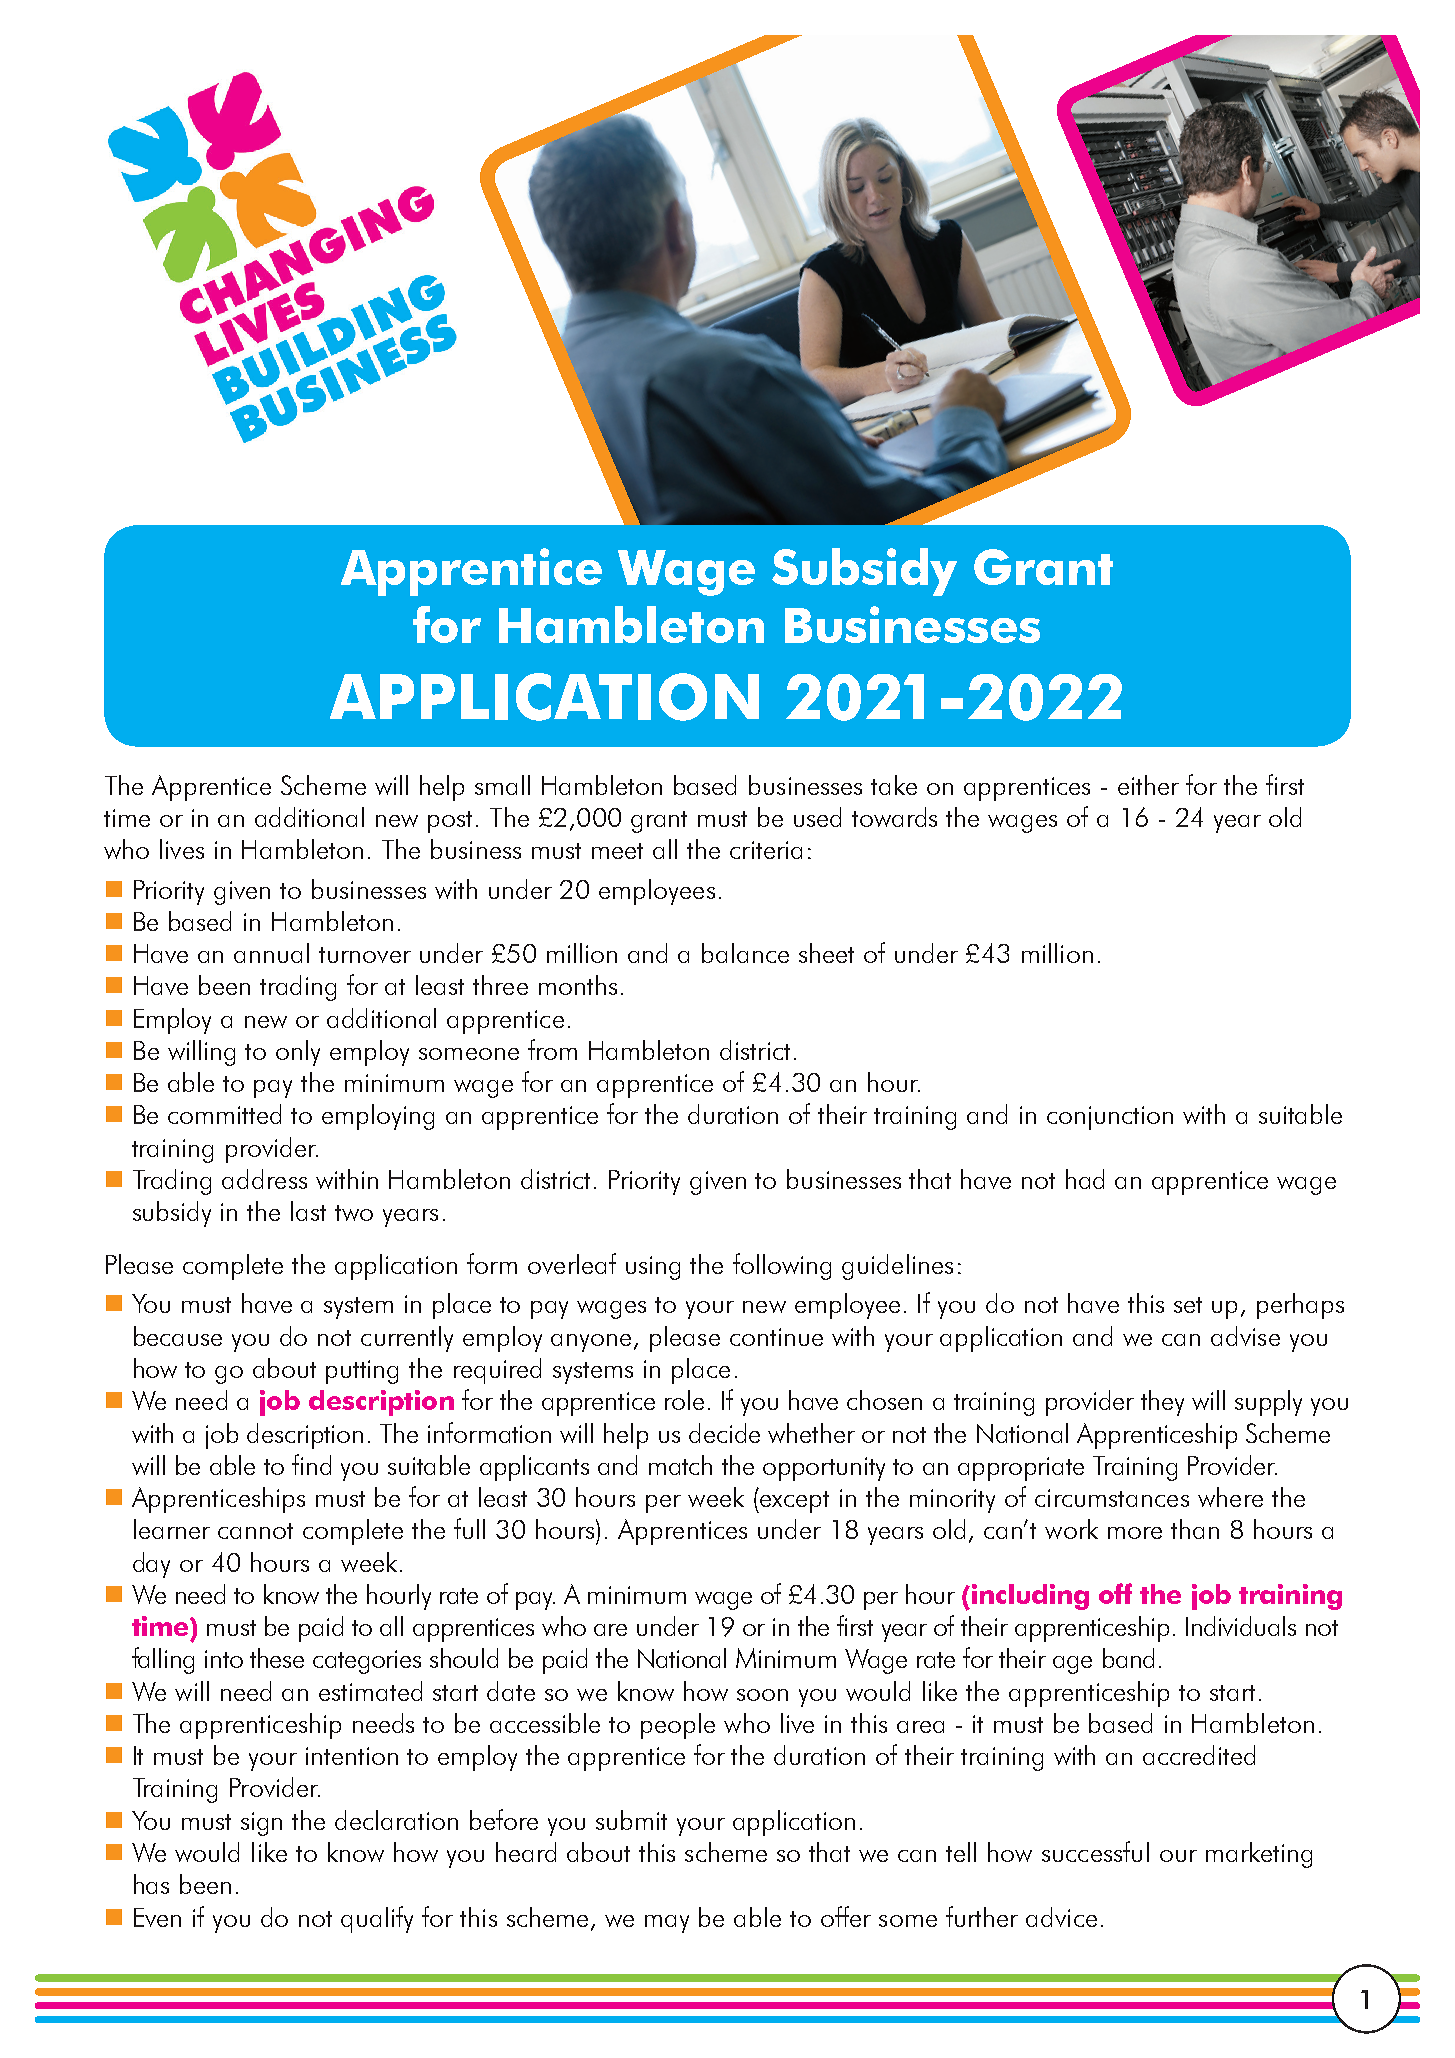 Image resolution: width=1455 pixels, height=2058 pixels. What do you see at coordinates (1148, 785) in the screenshot?
I see `either` at bounding box center [1148, 785].
